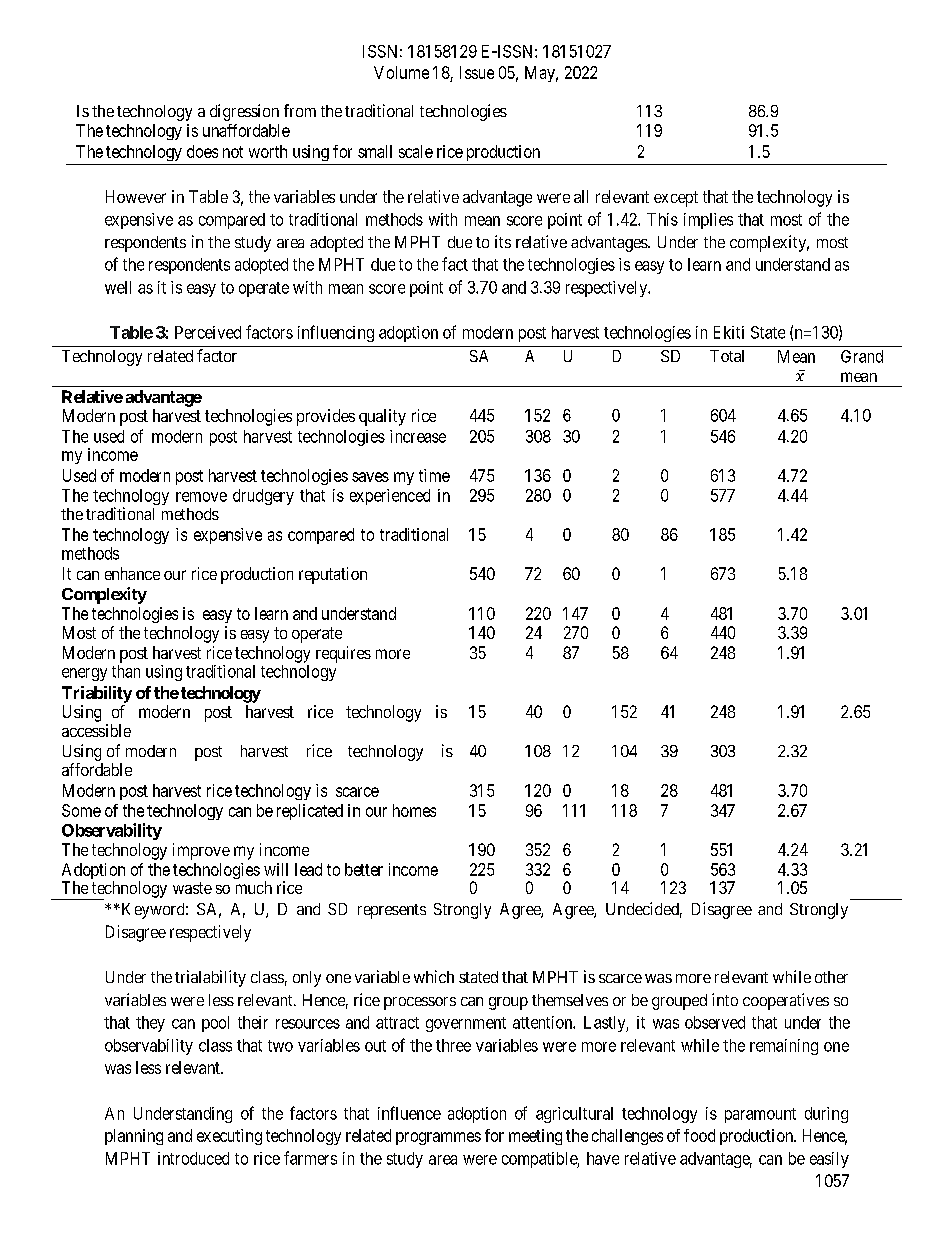  What do you see at coordinates (727, 356) in the screenshot?
I see `Total` at bounding box center [727, 356].
